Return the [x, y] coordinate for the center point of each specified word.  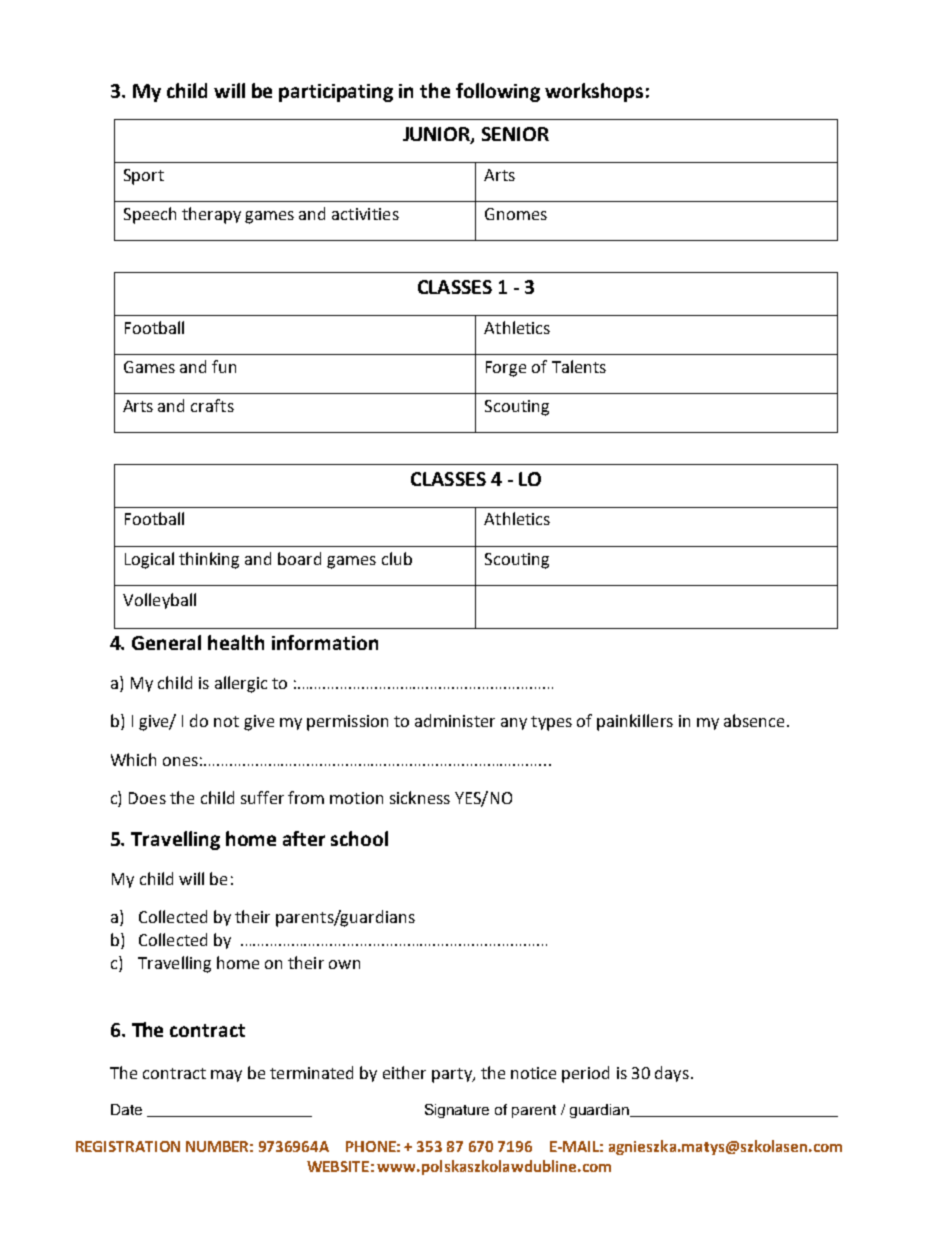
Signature [457, 1111]
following [498, 92]
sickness [420, 797]
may [226, 1076]
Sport [144, 177]
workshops [594, 92]
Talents [579, 366]
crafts [212, 405]
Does [147, 798]
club [397, 558]
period [585, 1074]
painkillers [635, 722]
